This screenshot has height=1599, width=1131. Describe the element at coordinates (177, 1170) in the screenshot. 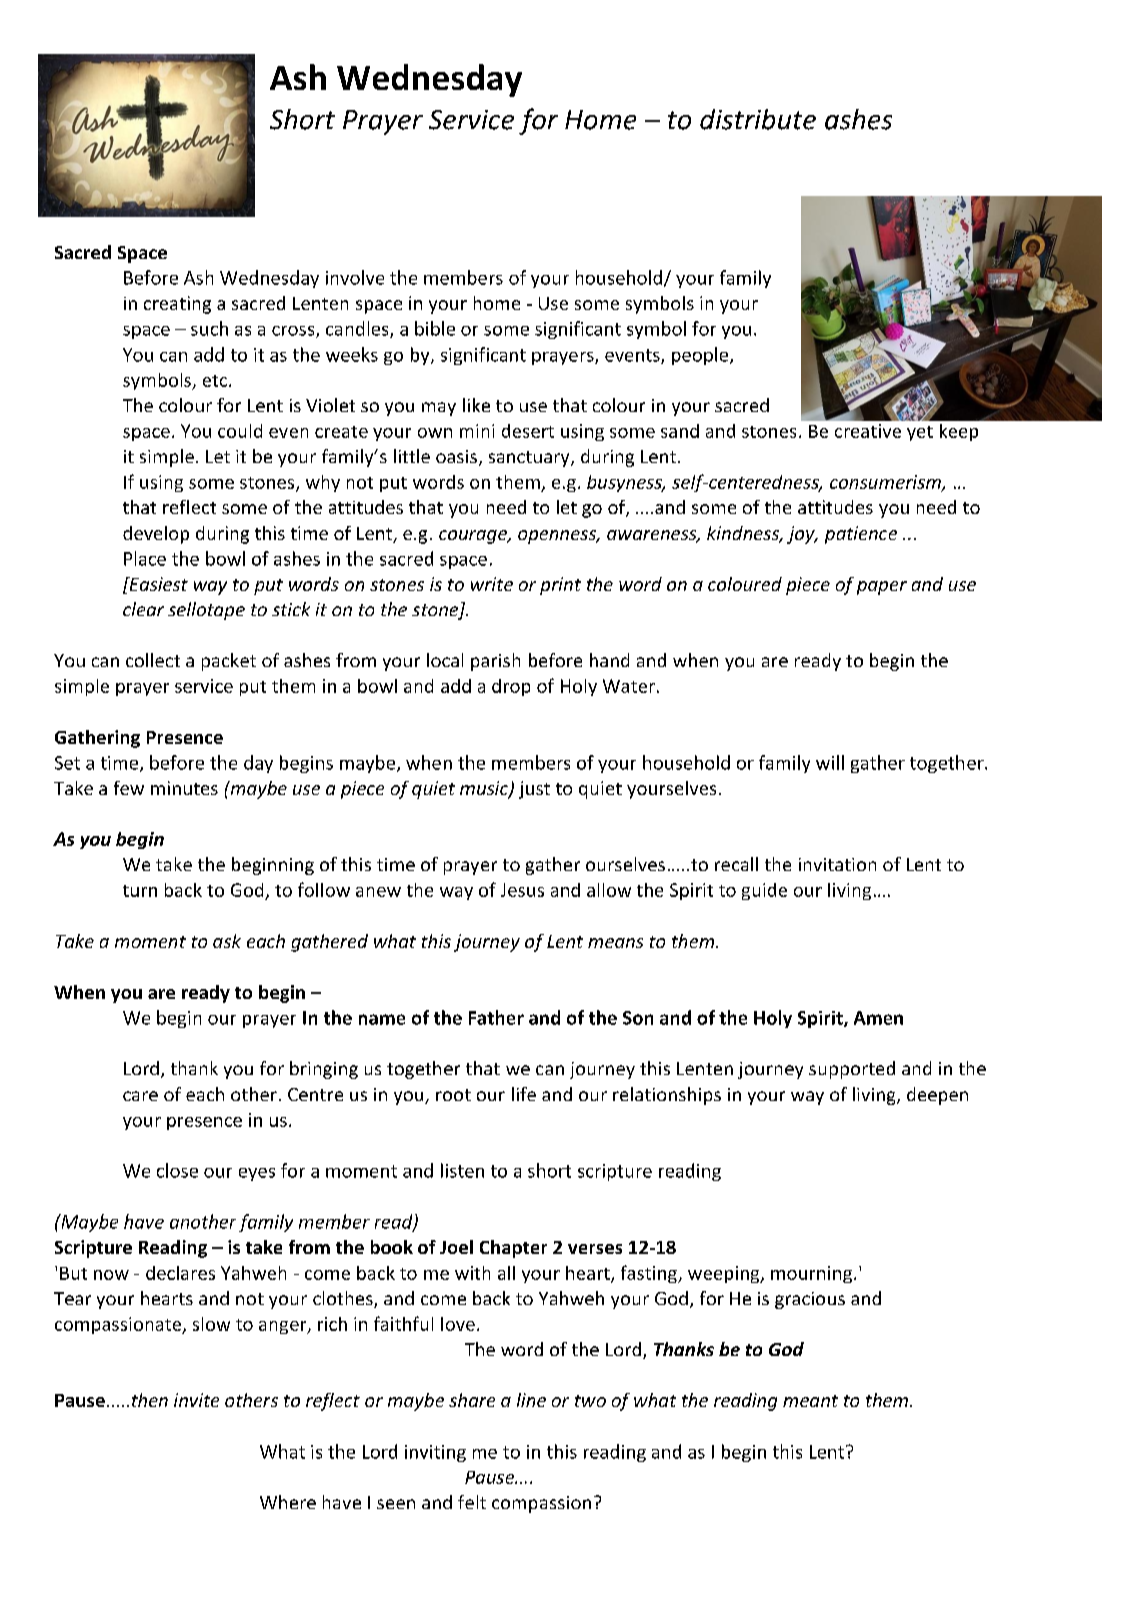

I see `close` at that location.
